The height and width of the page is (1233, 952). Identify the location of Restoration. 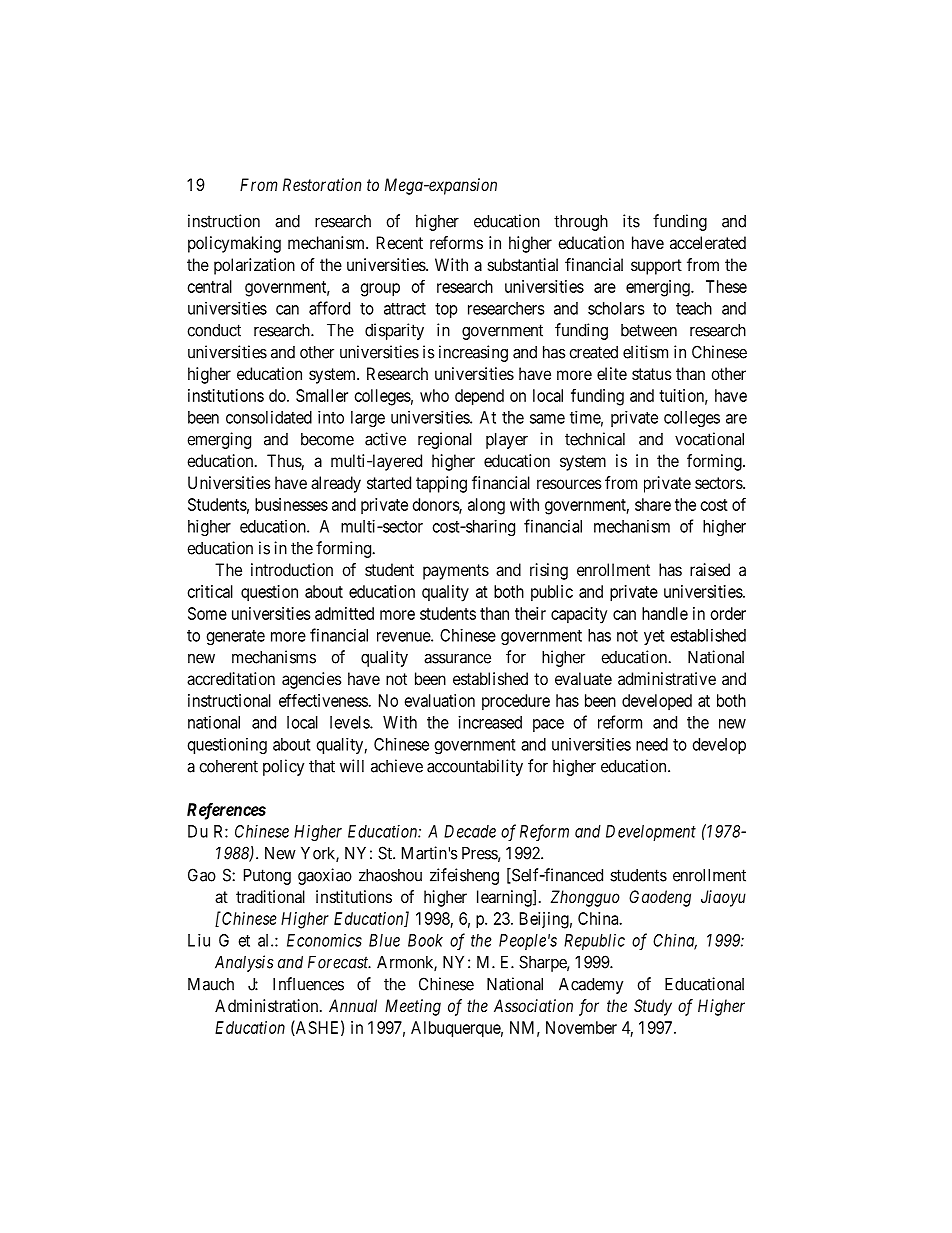
(322, 184).
